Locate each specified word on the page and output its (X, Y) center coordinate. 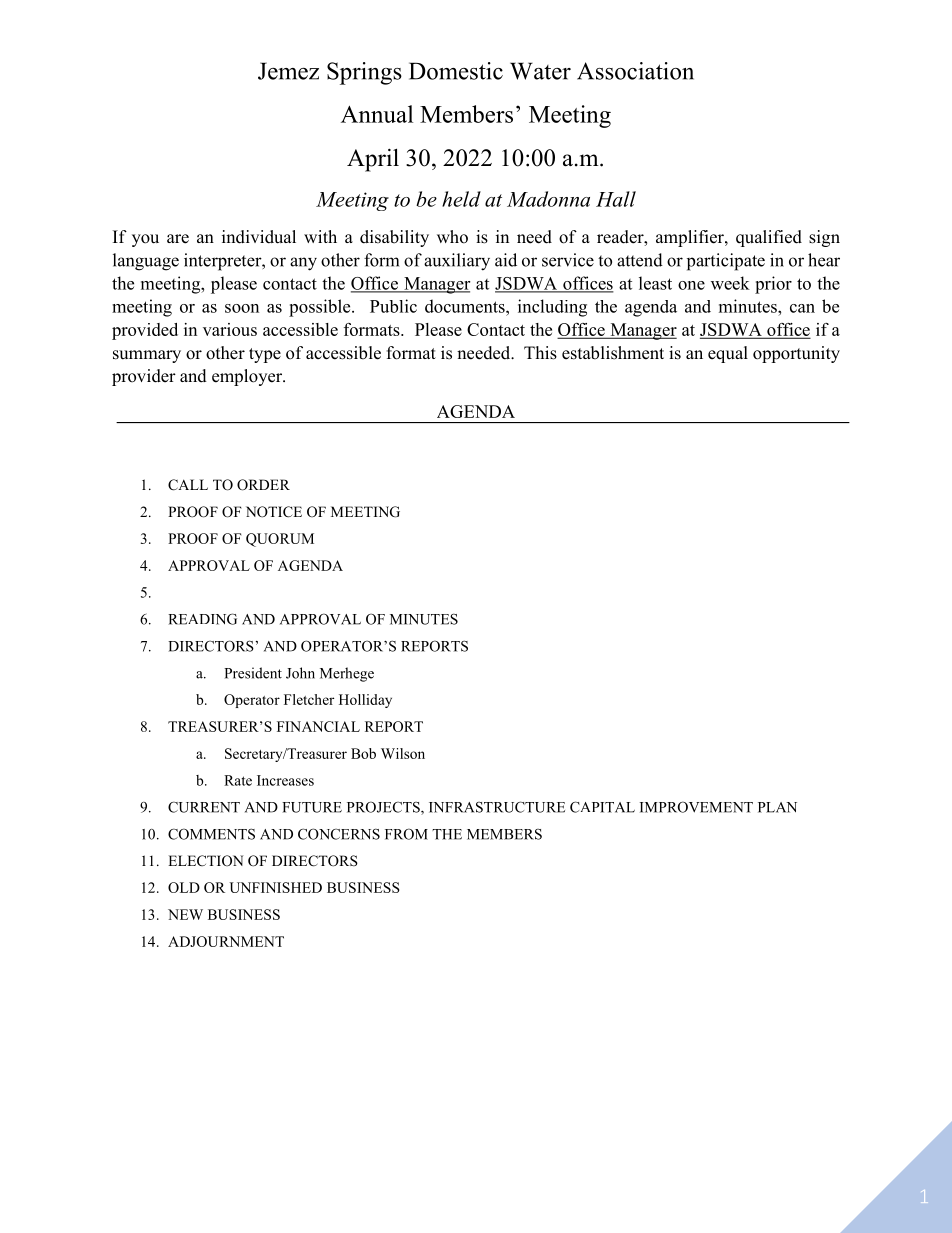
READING (202, 619)
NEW (185, 914)
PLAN (777, 807)
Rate (238, 780)
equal (728, 354)
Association (635, 71)
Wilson (403, 753)
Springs (364, 73)
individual (259, 237)
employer (248, 377)
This (540, 353)
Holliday (365, 701)
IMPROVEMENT (696, 807)
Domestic (456, 71)
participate (726, 262)
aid (506, 260)
